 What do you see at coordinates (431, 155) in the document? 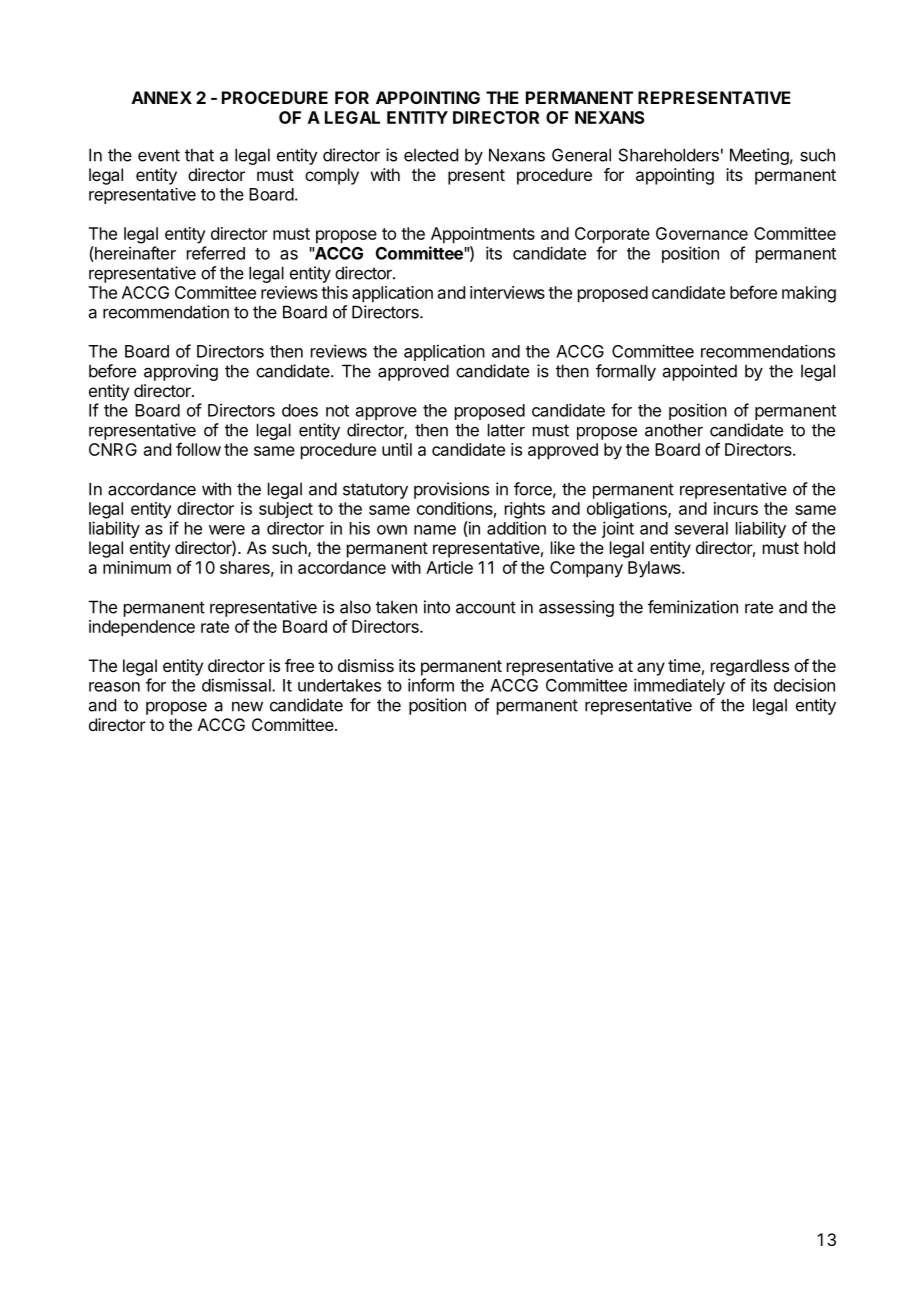
I see `elected` at bounding box center [431, 155].
